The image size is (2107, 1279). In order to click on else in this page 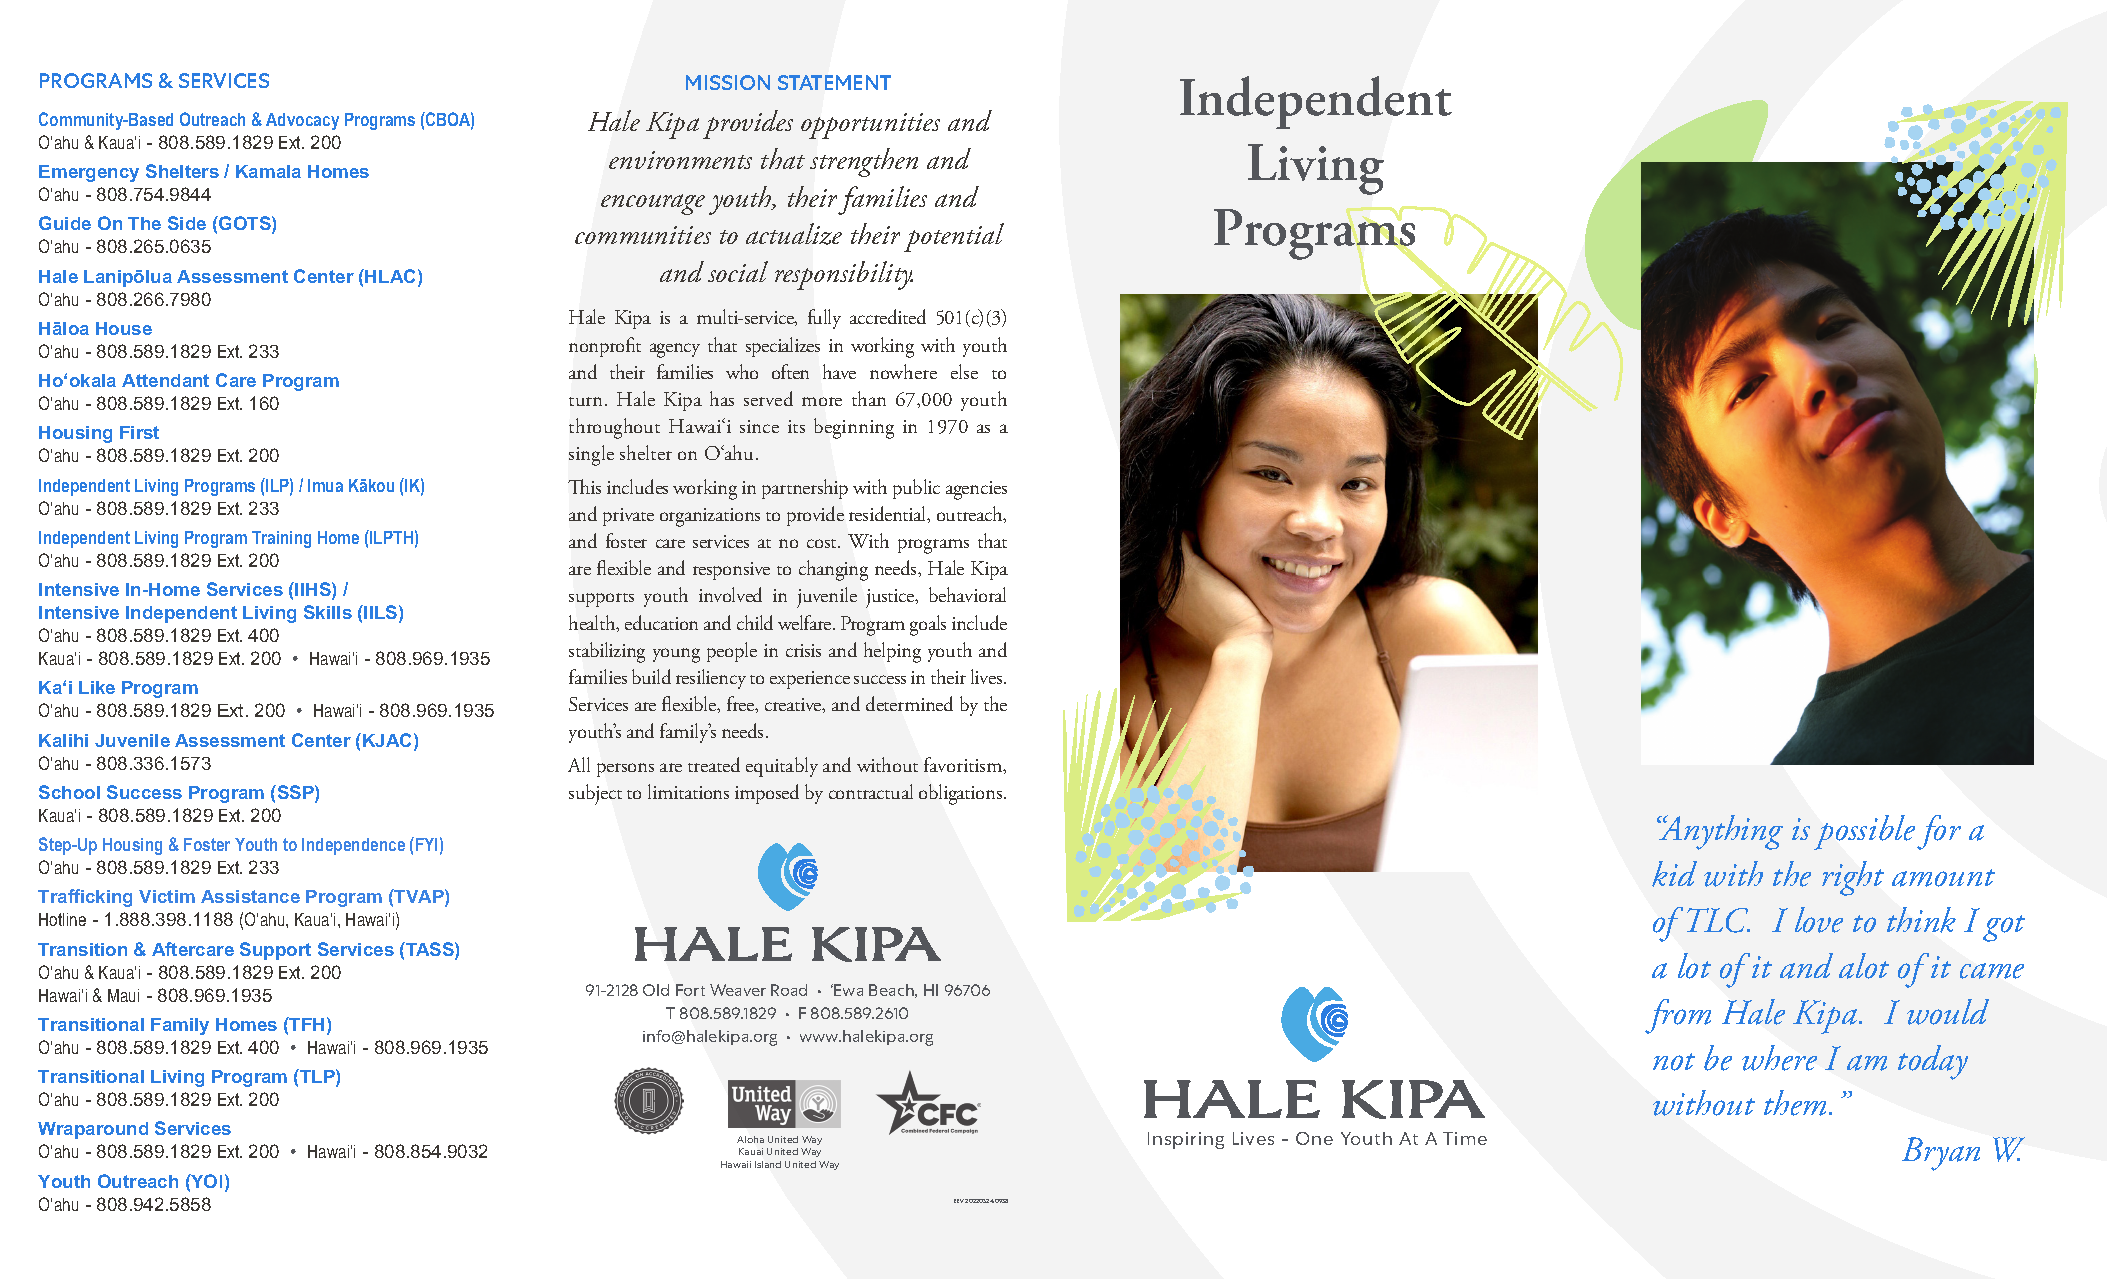, I will do `click(964, 371)`.
